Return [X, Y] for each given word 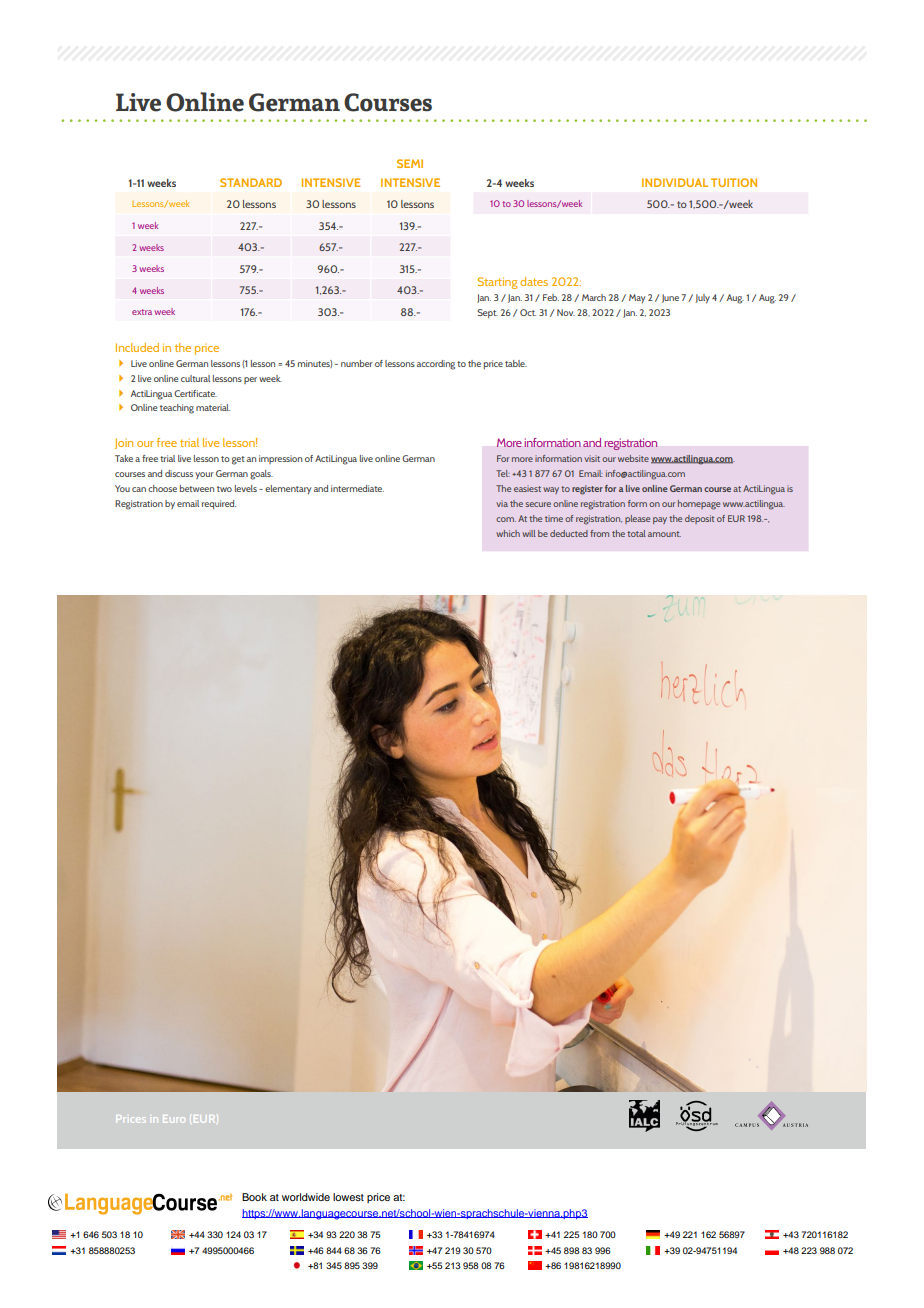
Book [254, 1197]
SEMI [410, 163]
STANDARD [251, 182]
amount [664, 534]
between [197, 488]
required [219, 504]
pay [660, 520]
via [502, 503]
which [508, 533]
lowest [348, 1197]
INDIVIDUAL [675, 182]
